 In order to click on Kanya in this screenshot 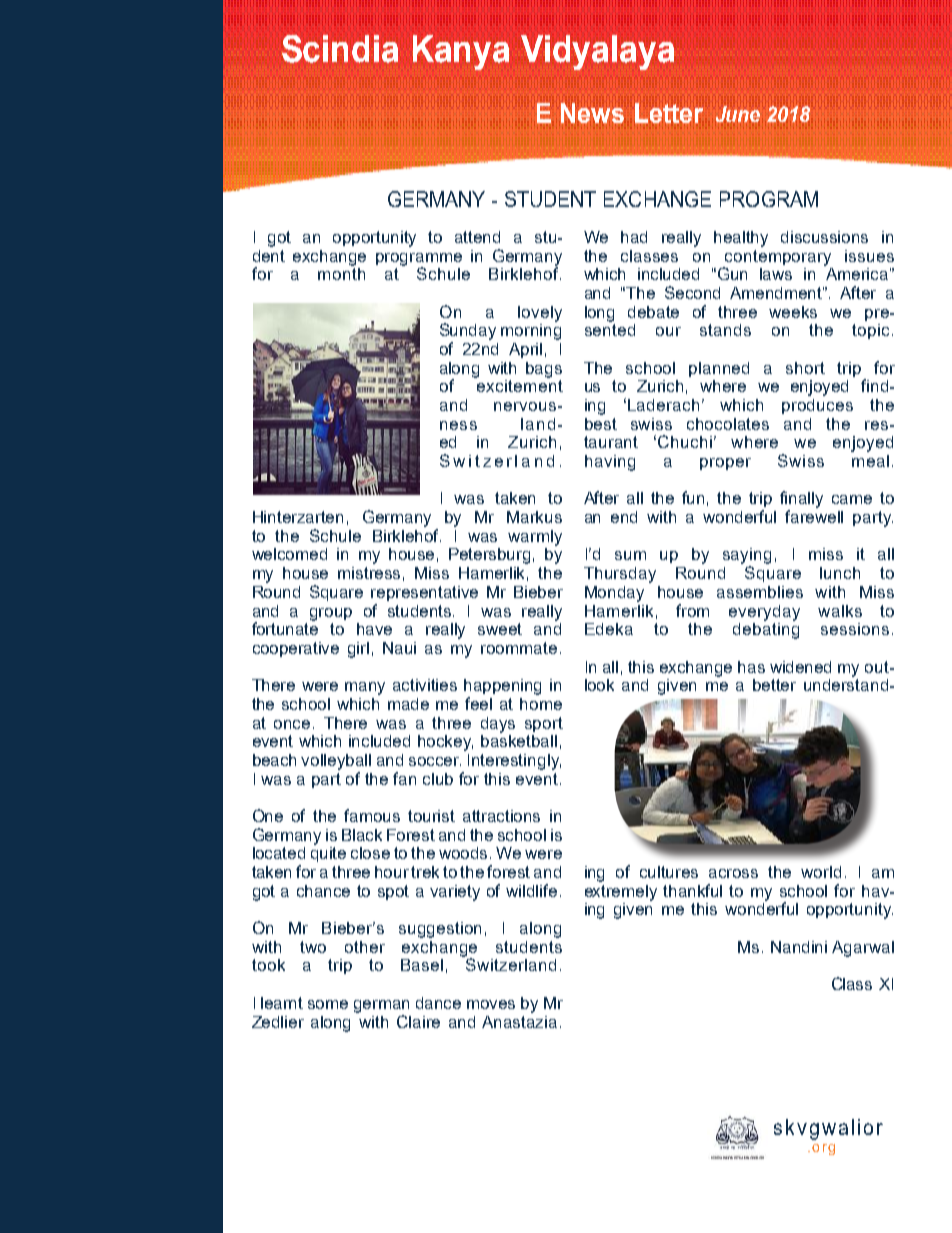, I will do `click(461, 52)`.
